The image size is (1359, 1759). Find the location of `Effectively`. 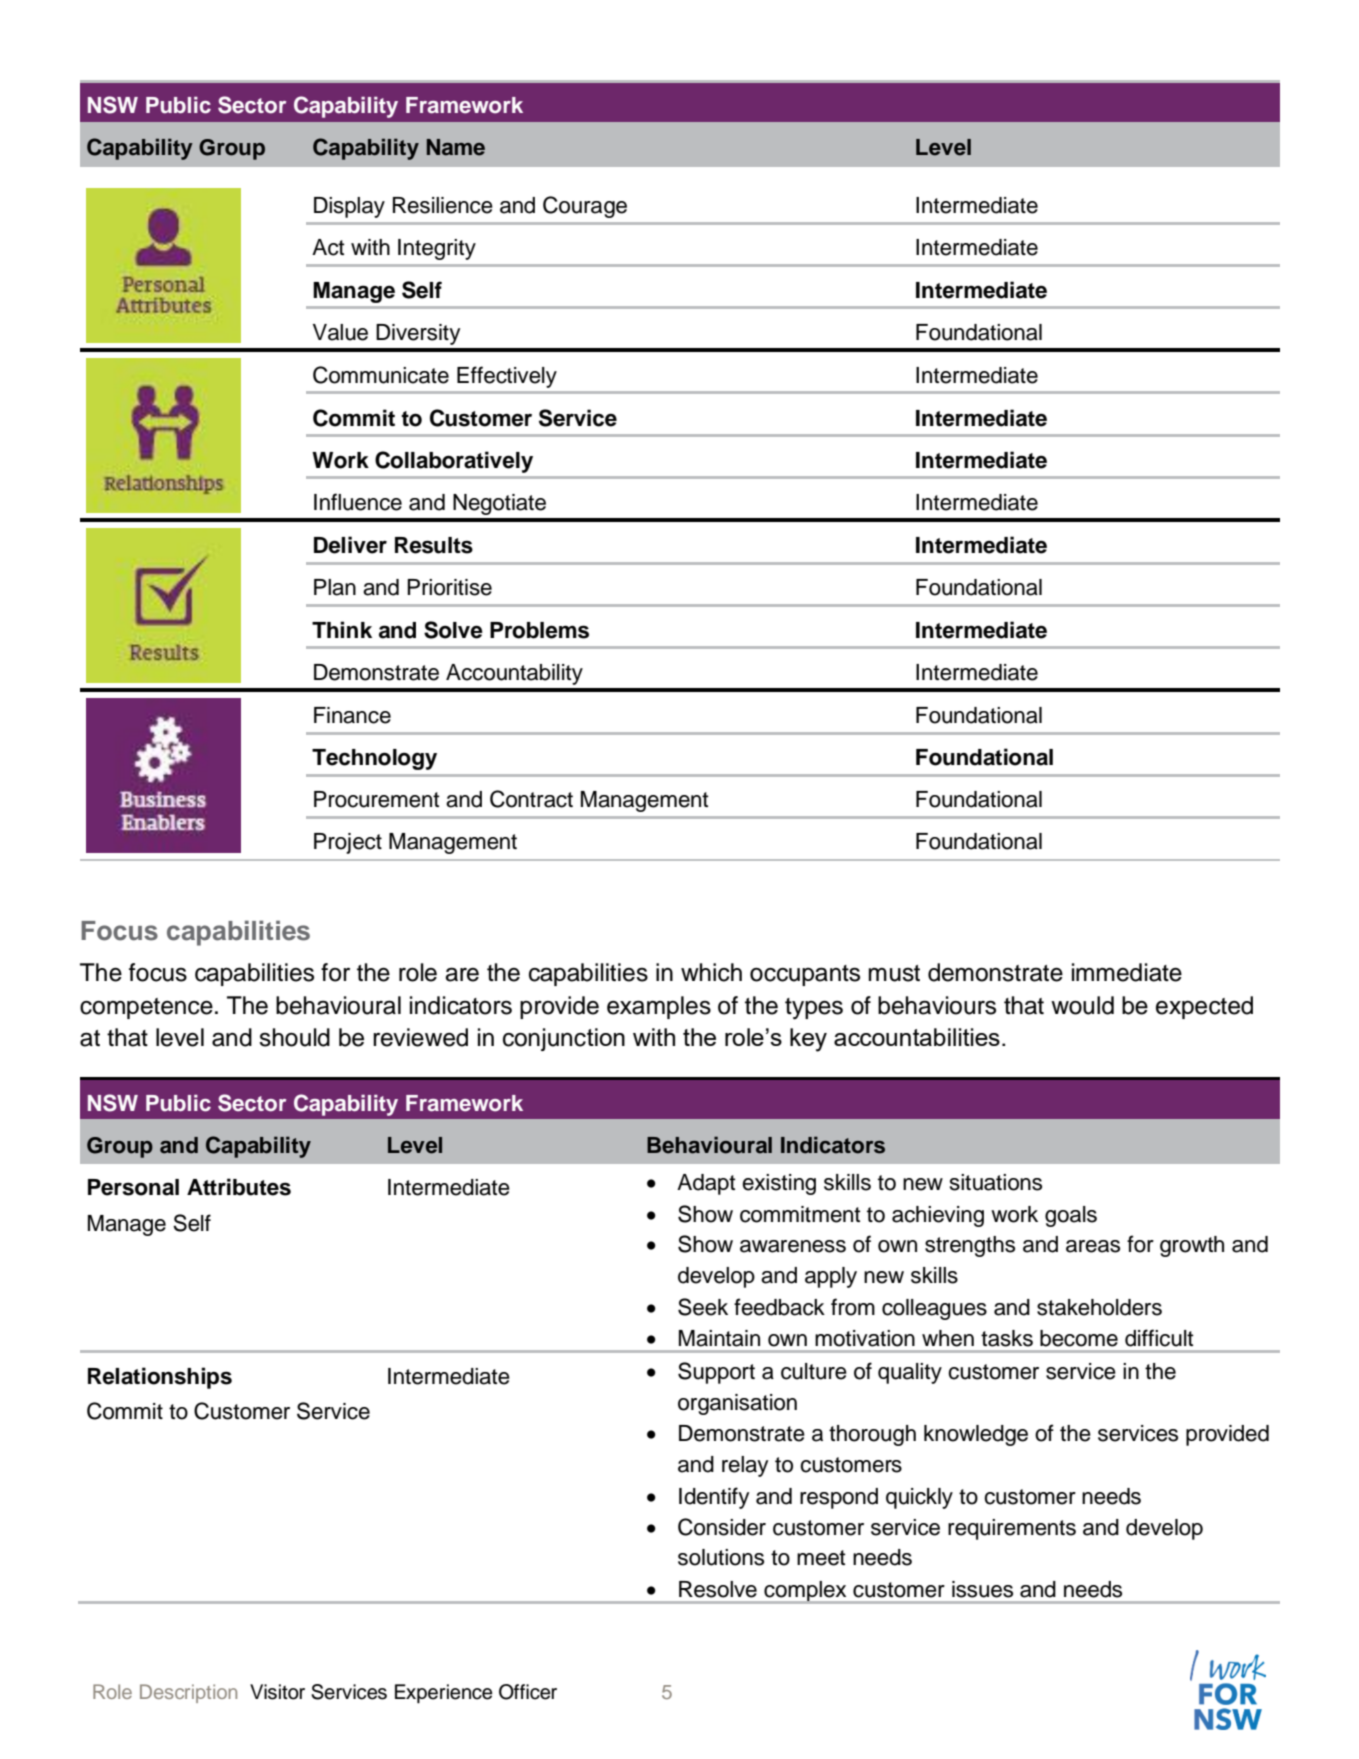

Effectively is located at coordinates (507, 377).
